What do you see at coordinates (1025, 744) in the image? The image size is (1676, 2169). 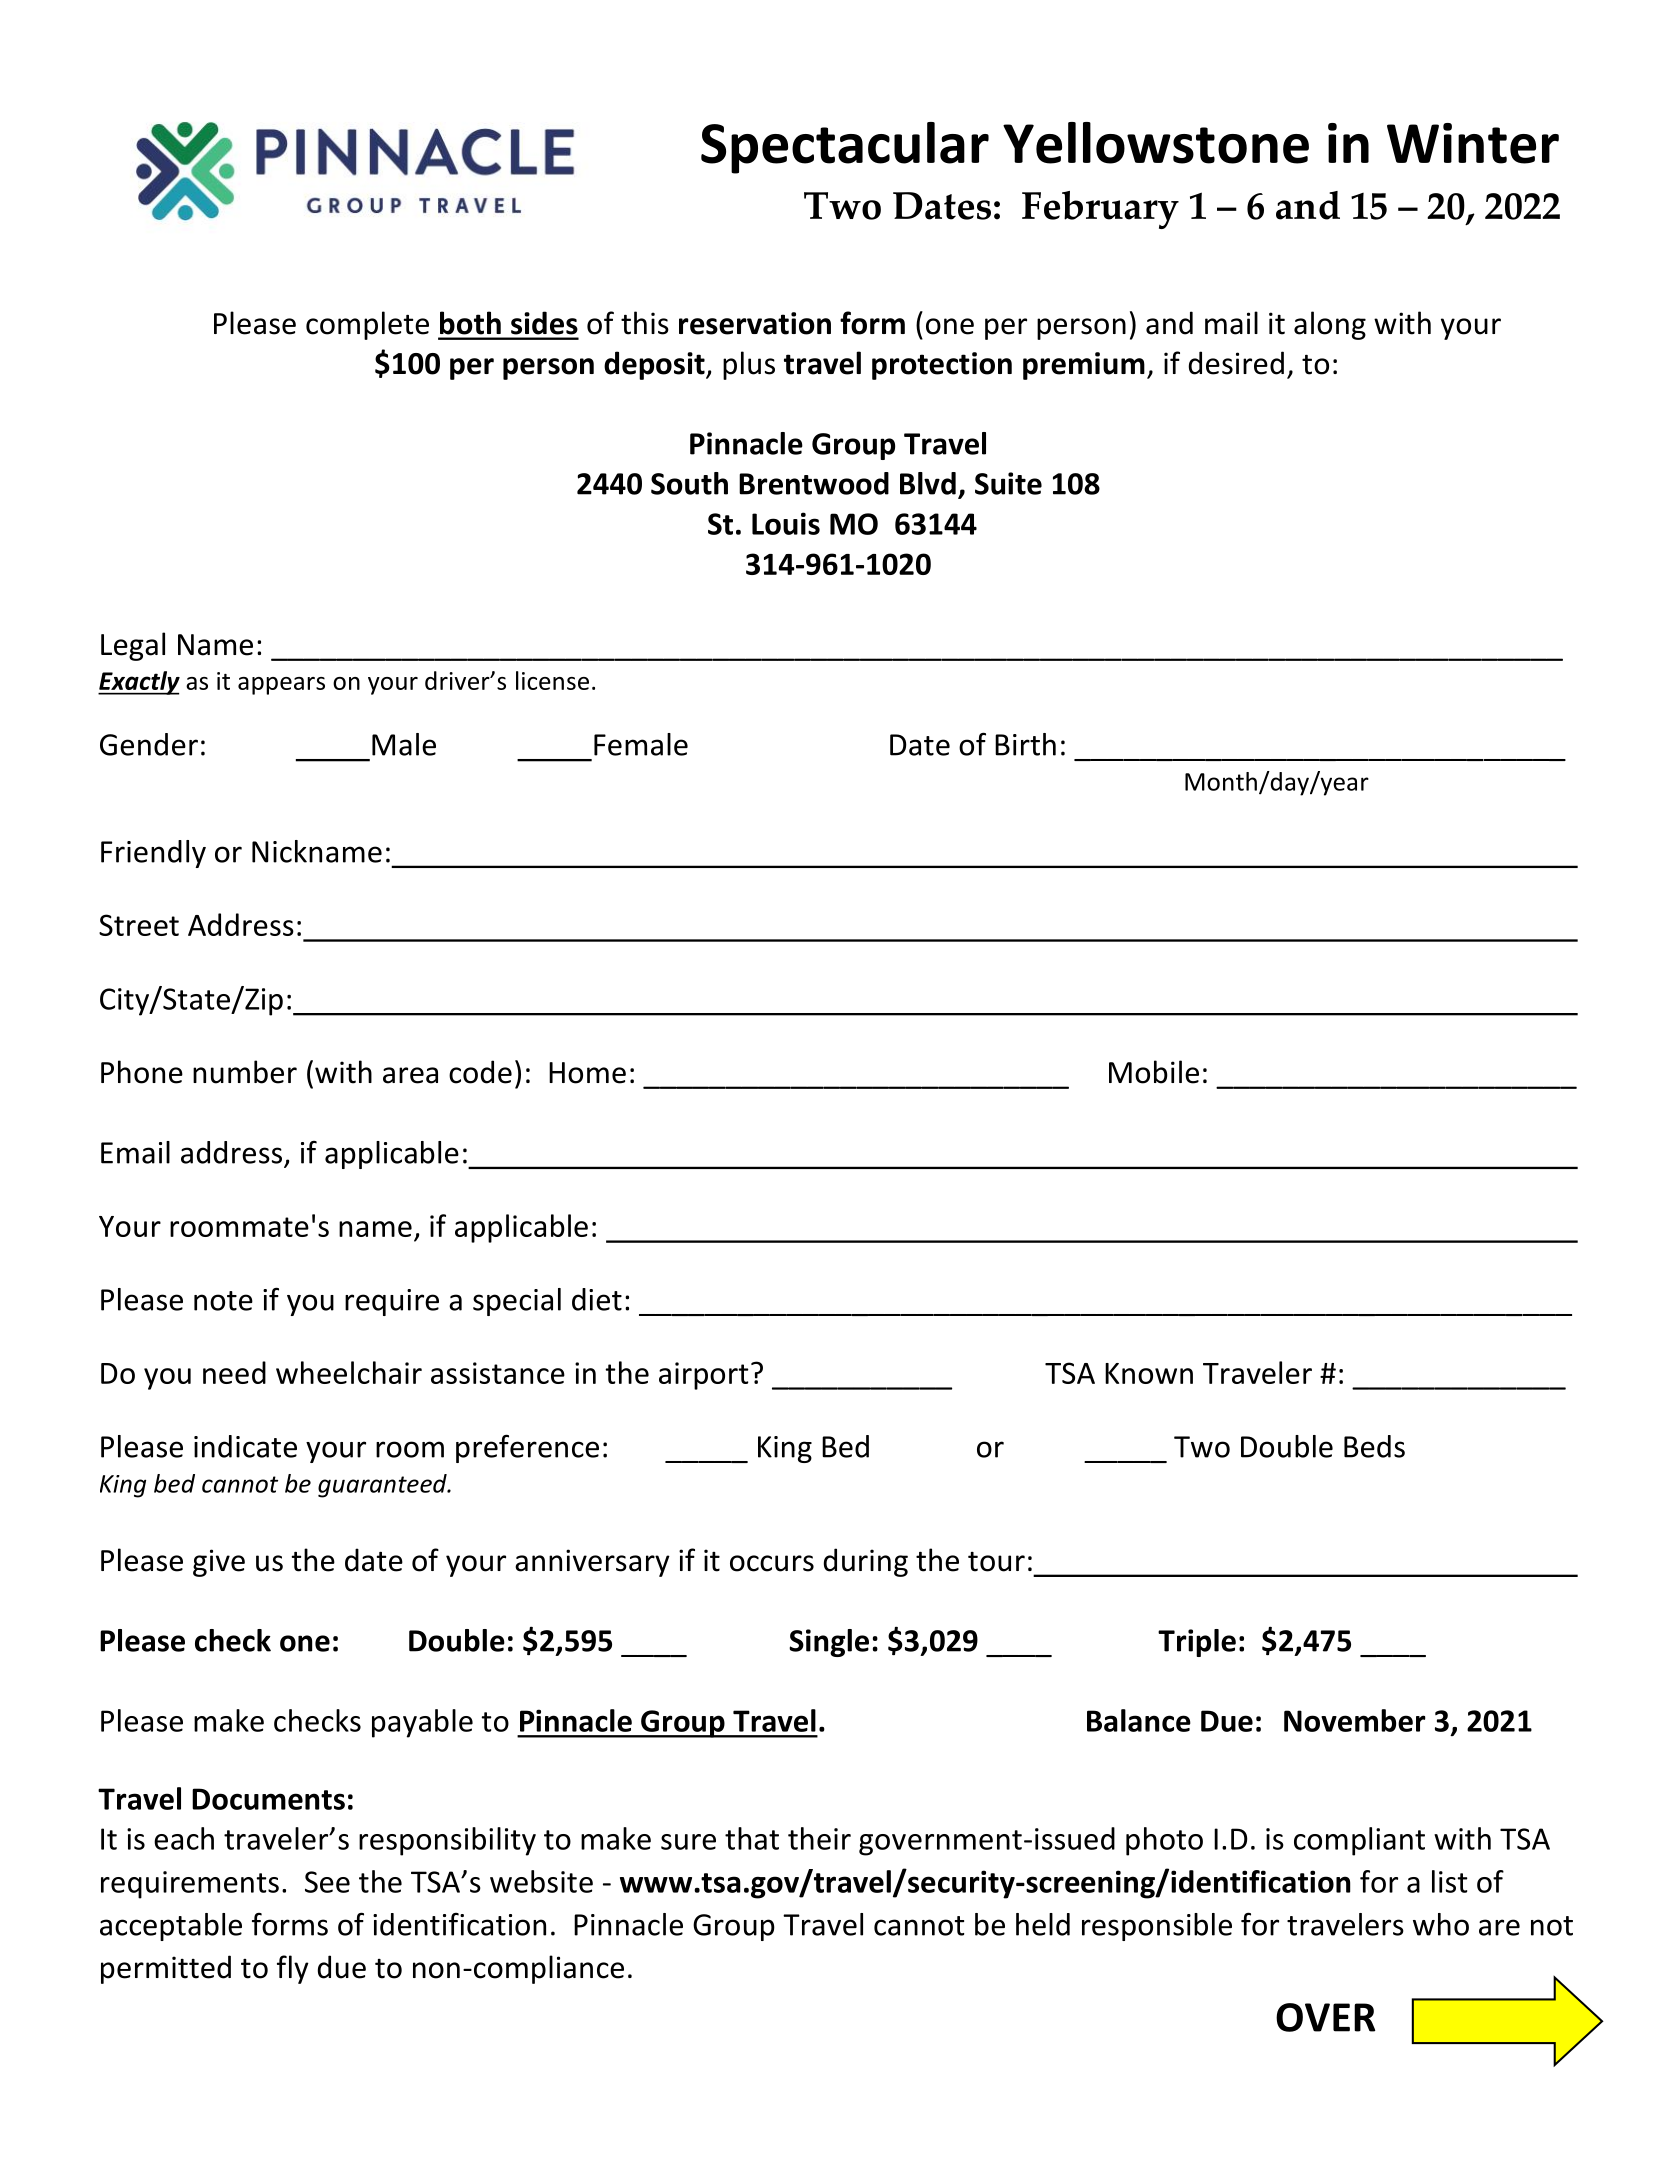 I see `Birth` at bounding box center [1025, 744].
